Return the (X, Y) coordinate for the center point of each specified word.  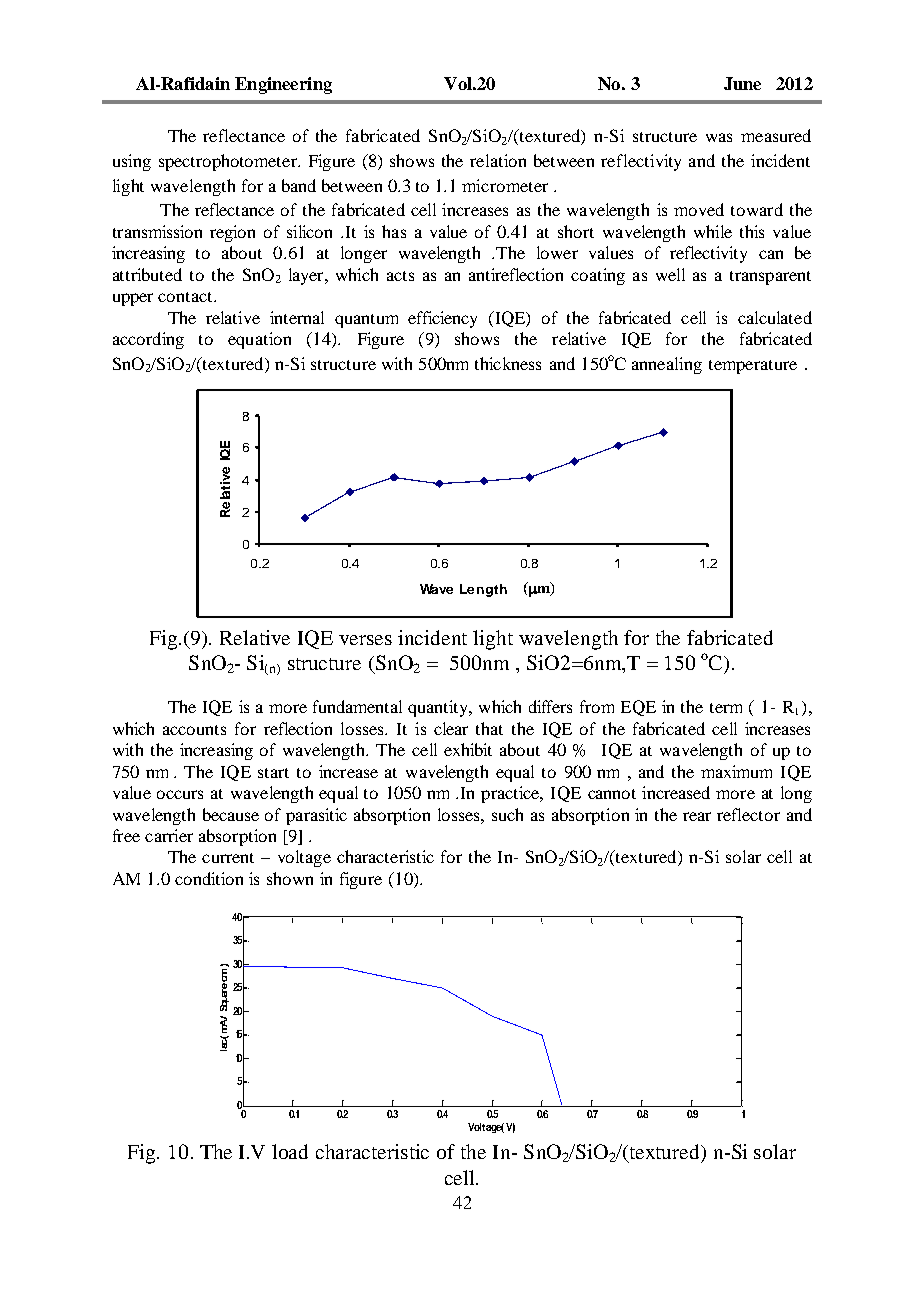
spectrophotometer (229, 162)
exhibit (468, 749)
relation (498, 160)
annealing (667, 365)
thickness (508, 363)
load (290, 1151)
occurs (180, 794)
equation (259, 340)
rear (697, 816)
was (719, 137)
